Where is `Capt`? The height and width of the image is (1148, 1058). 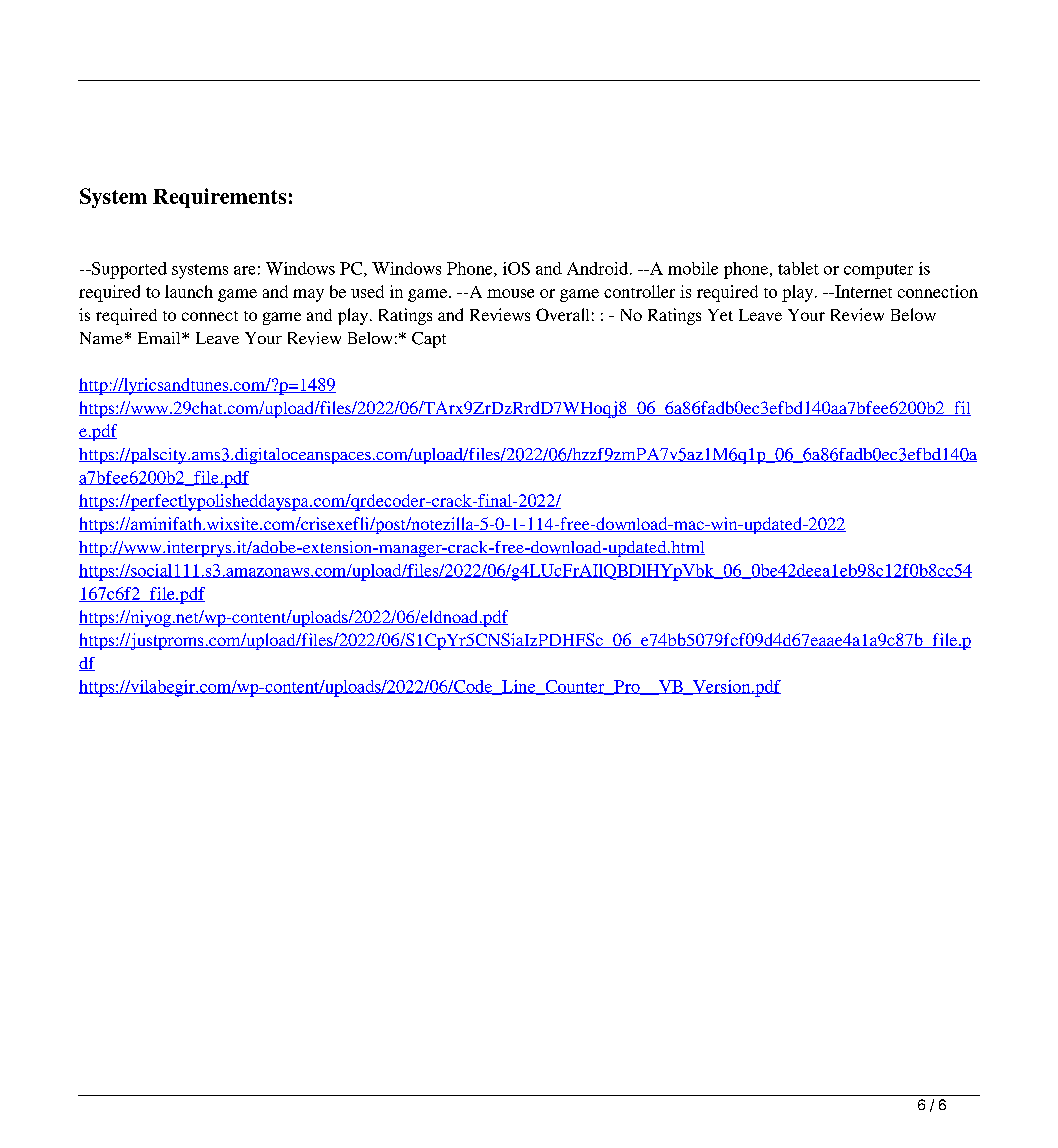
Capt is located at coordinates (429, 340).
